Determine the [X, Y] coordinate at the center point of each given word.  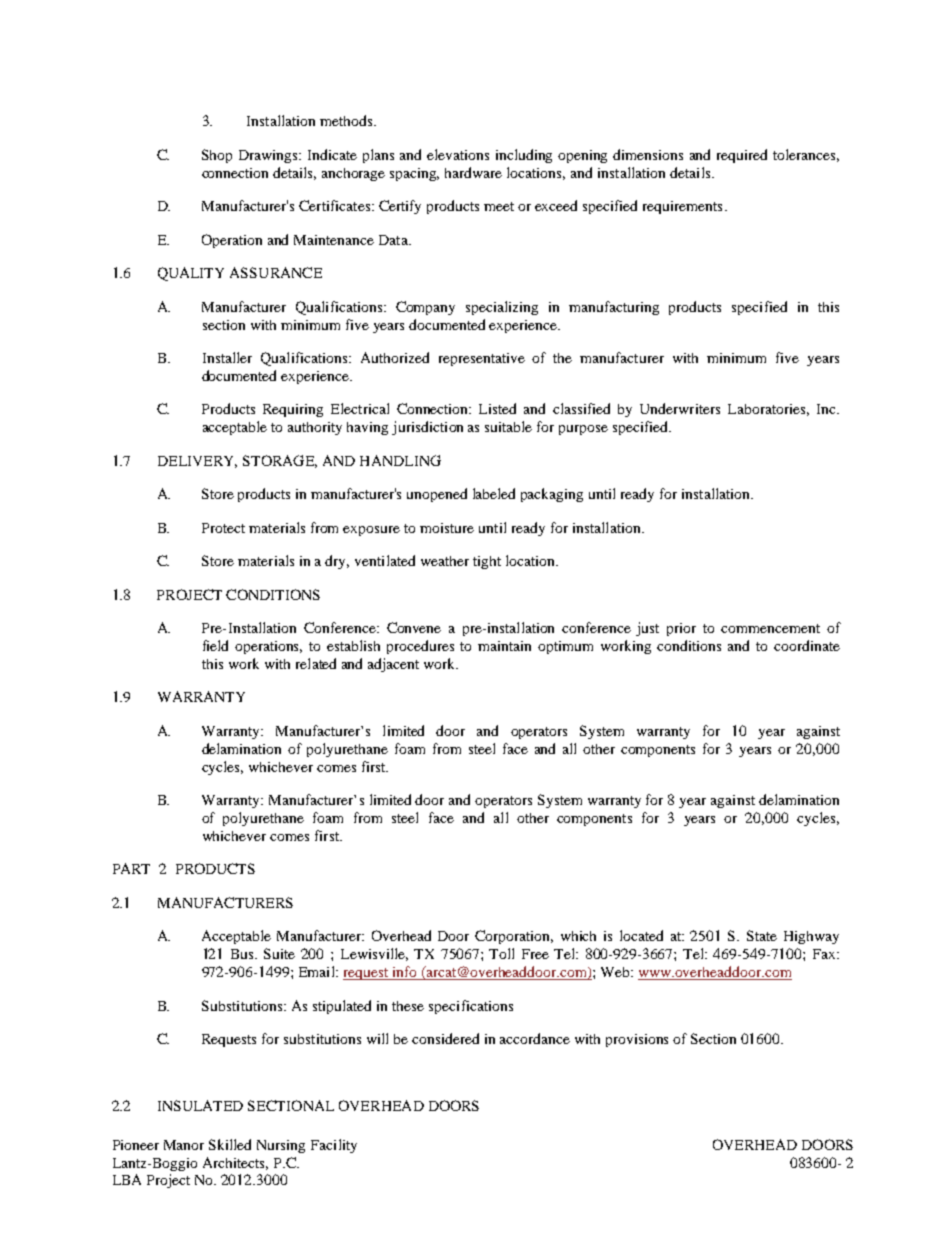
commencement [770, 628]
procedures [420, 647]
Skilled [230, 1144]
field [215, 645]
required [742, 156]
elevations [458, 154]
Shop [217, 156]
